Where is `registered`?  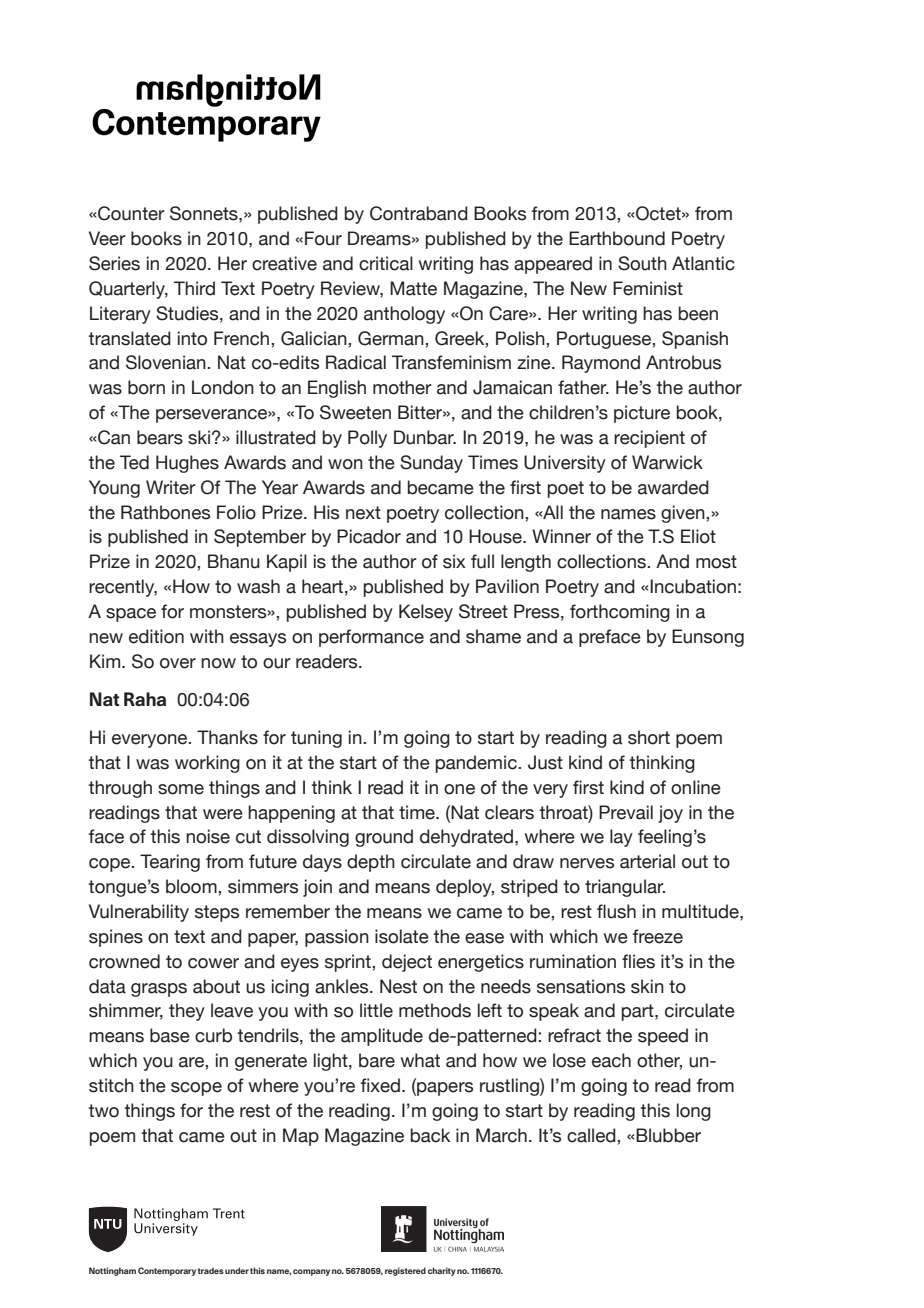 registered is located at coordinates (405, 1271).
